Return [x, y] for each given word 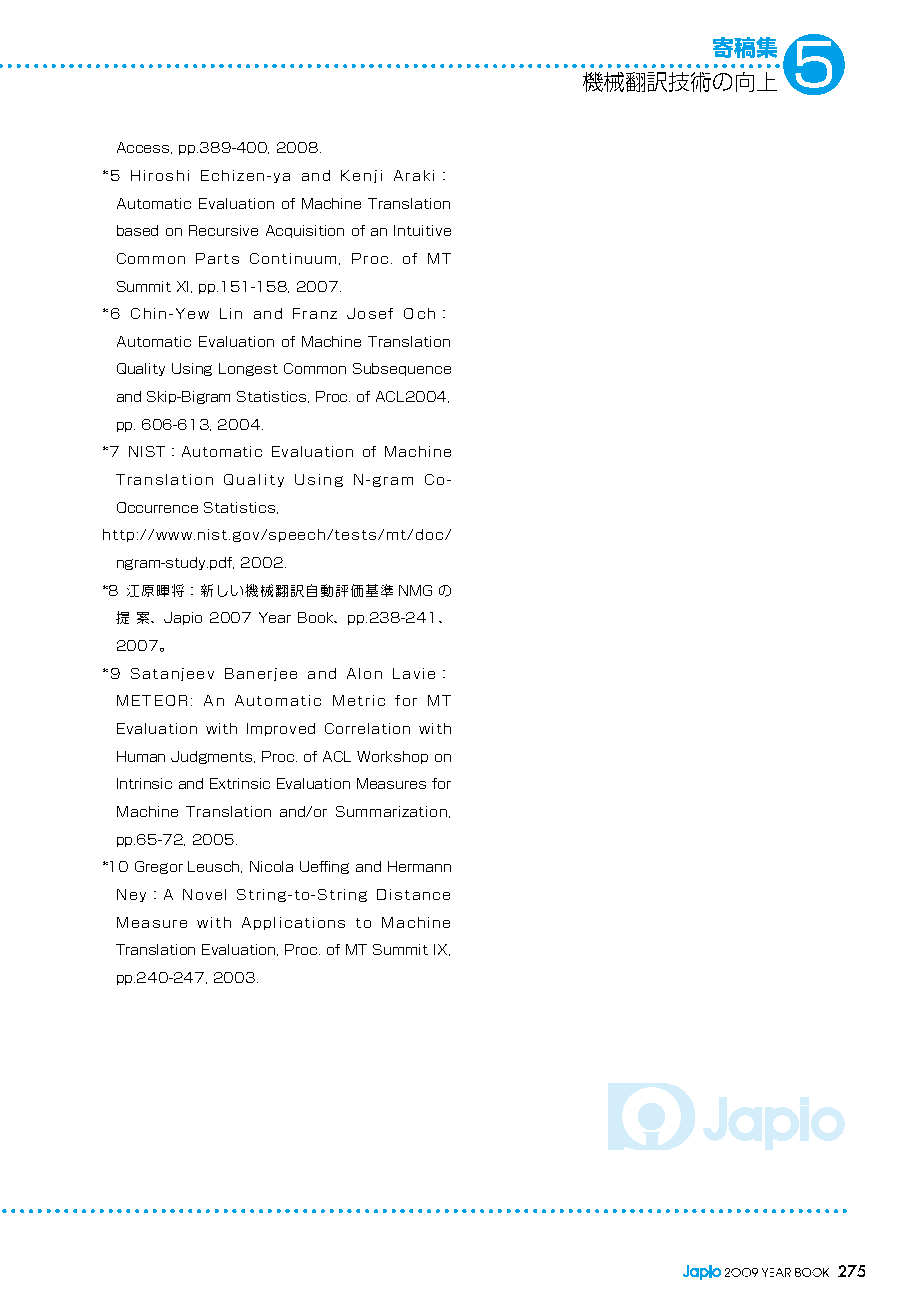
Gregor [159, 867]
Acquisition [305, 231]
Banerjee [261, 674]
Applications [293, 923]
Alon [364, 673]
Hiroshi [160, 175]
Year [275, 617]
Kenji [361, 176]
